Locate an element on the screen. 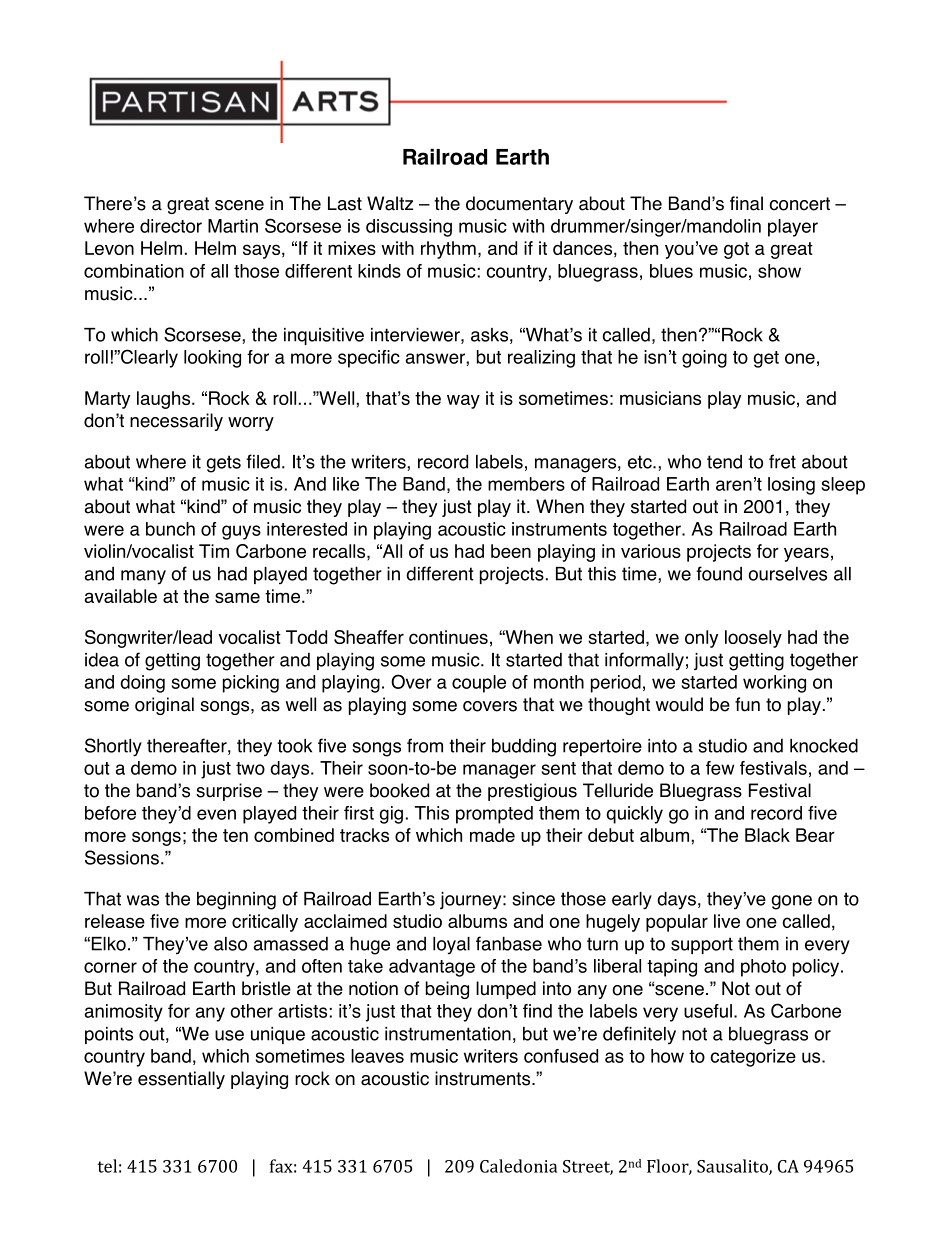 Image resolution: width=952 pixels, height=1233 pixels. fun is located at coordinates (747, 704).
